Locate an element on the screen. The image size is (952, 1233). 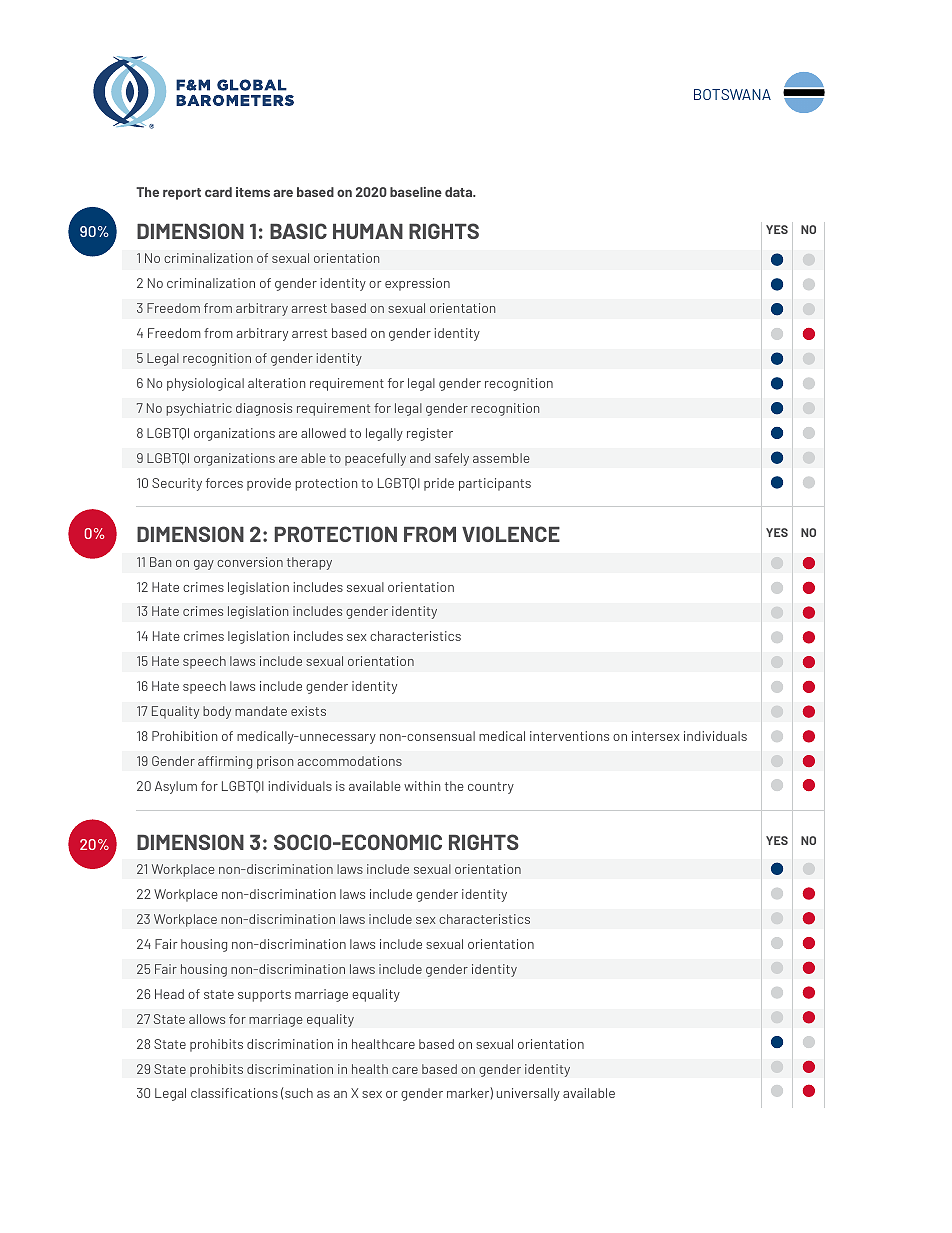
gay is located at coordinates (204, 565).
